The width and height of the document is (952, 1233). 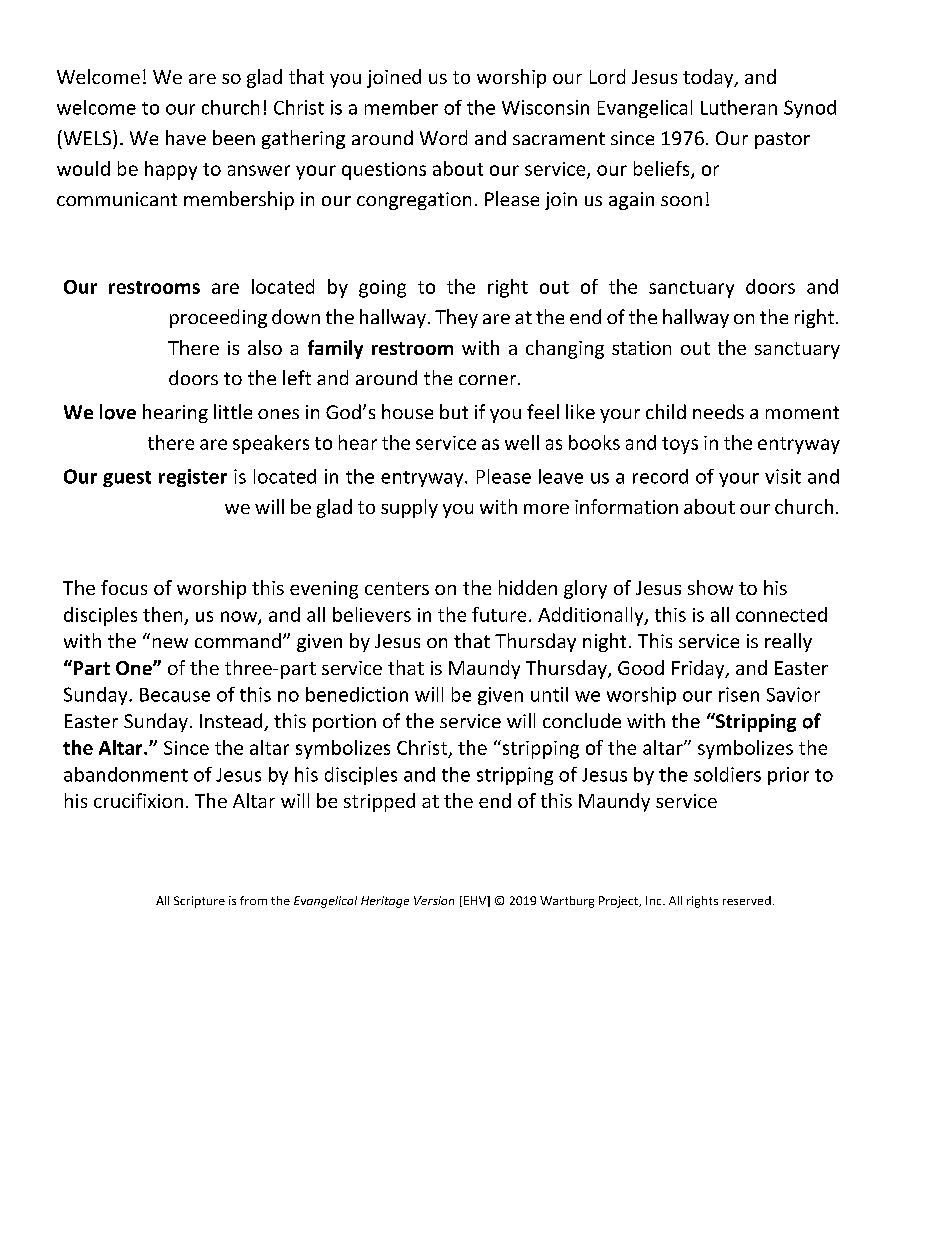 I want to click on Lutheran, so click(x=739, y=107).
